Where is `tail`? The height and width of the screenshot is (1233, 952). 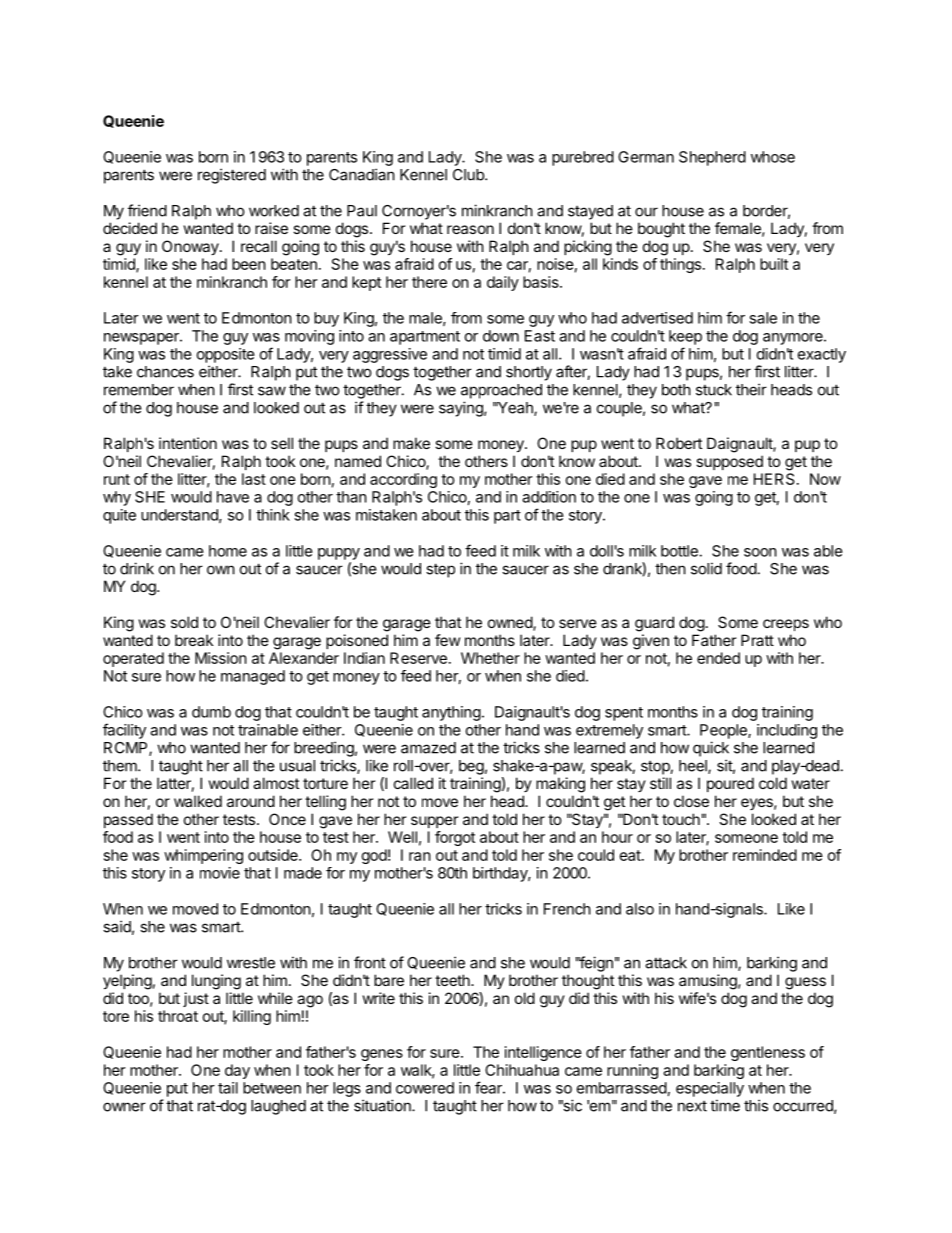
tail is located at coordinates (228, 1088).
